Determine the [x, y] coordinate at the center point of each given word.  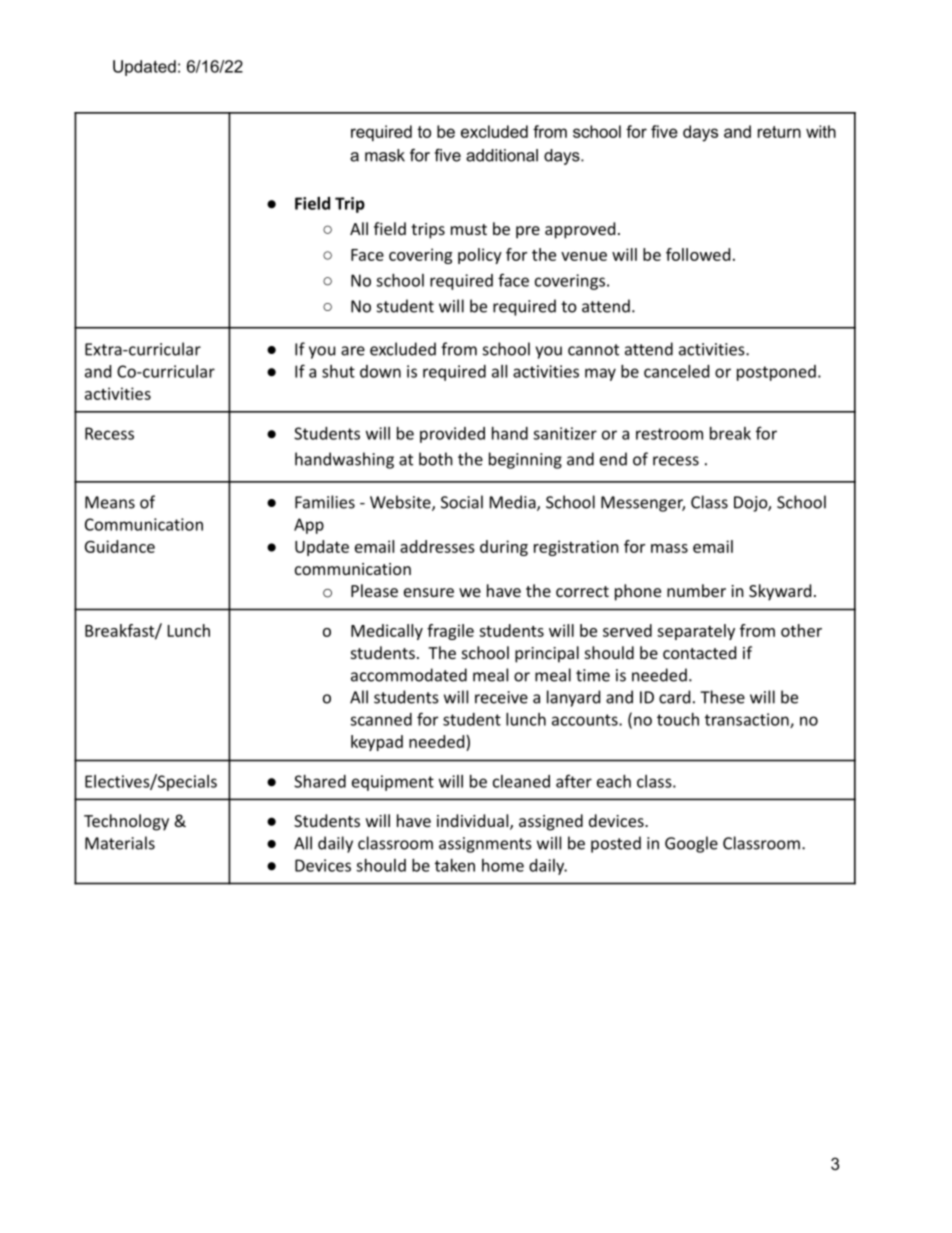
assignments [485, 845]
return [779, 132]
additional [502, 155]
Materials [120, 843]
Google [691, 844]
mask [385, 155]
